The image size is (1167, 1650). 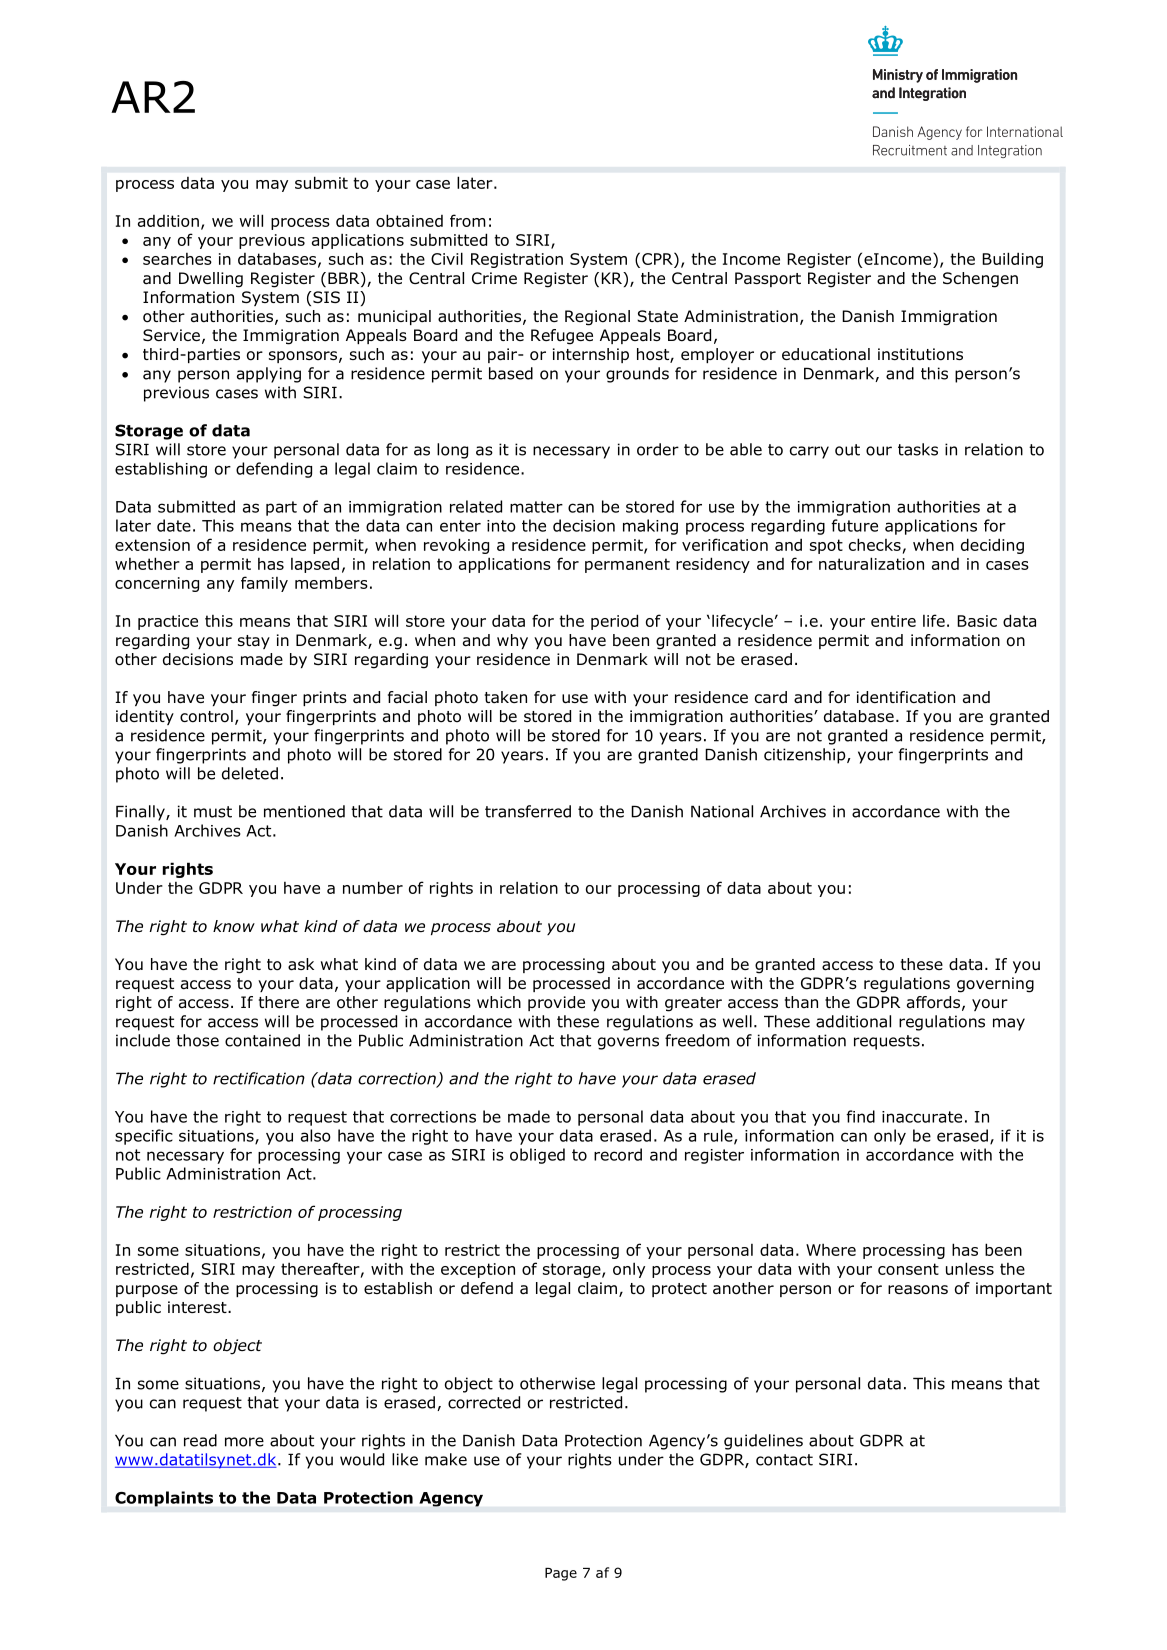 What do you see at coordinates (906, 697) in the page?
I see `identification` at bounding box center [906, 697].
